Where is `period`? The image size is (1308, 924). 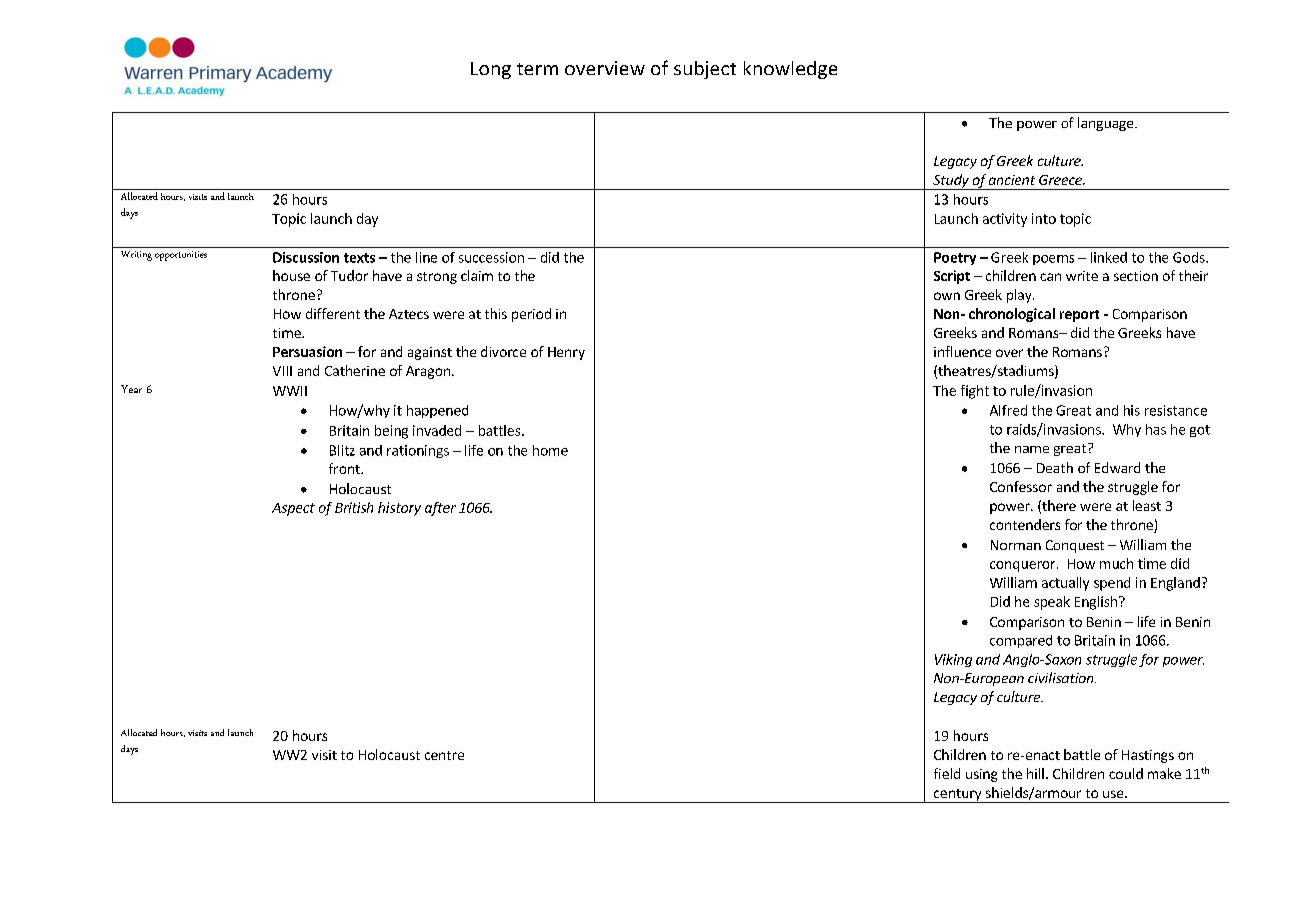 period is located at coordinates (531, 315).
